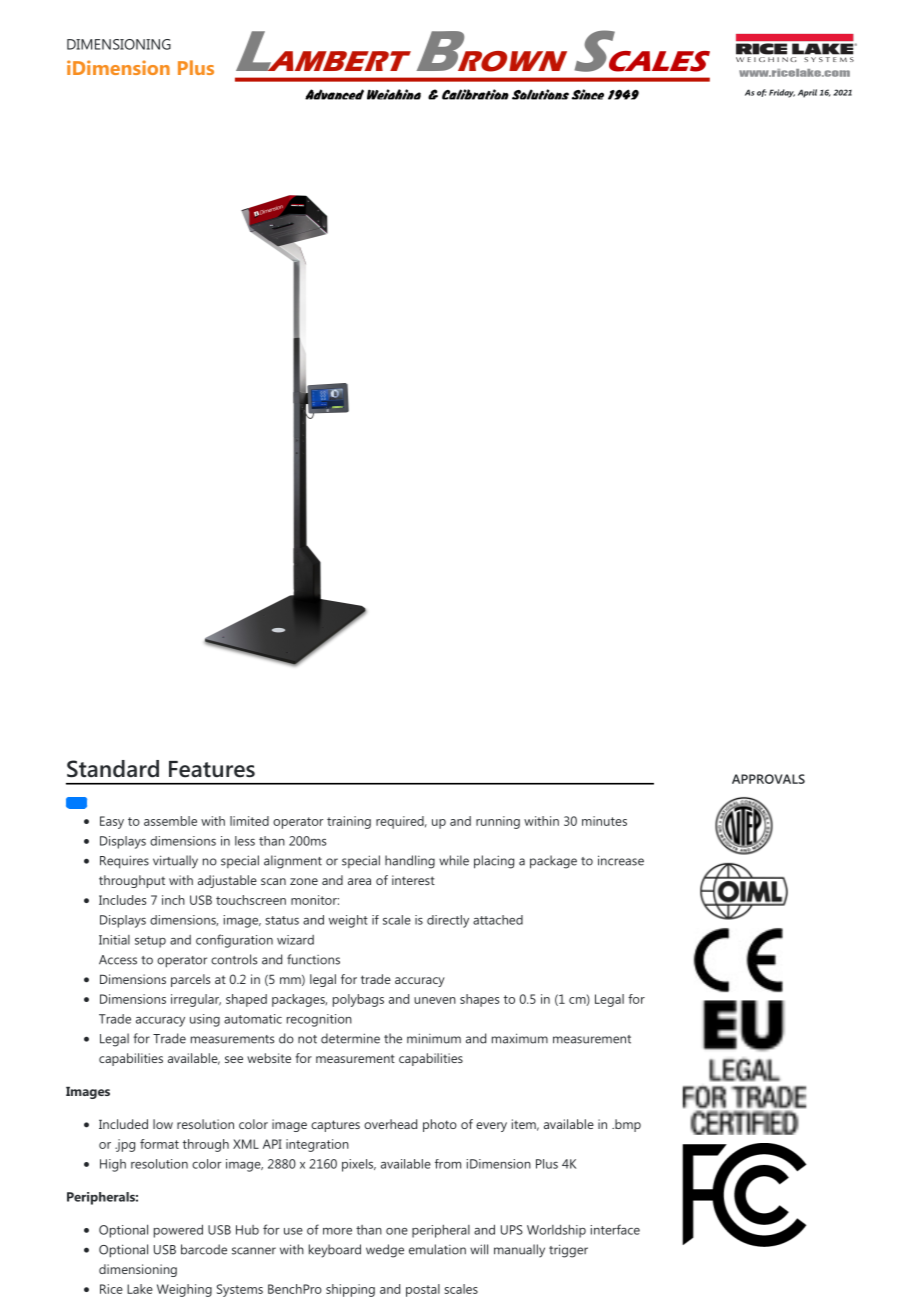 The height and width of the screenshot is (1308, 924). I want to click on virtually, so click(175, 862).
